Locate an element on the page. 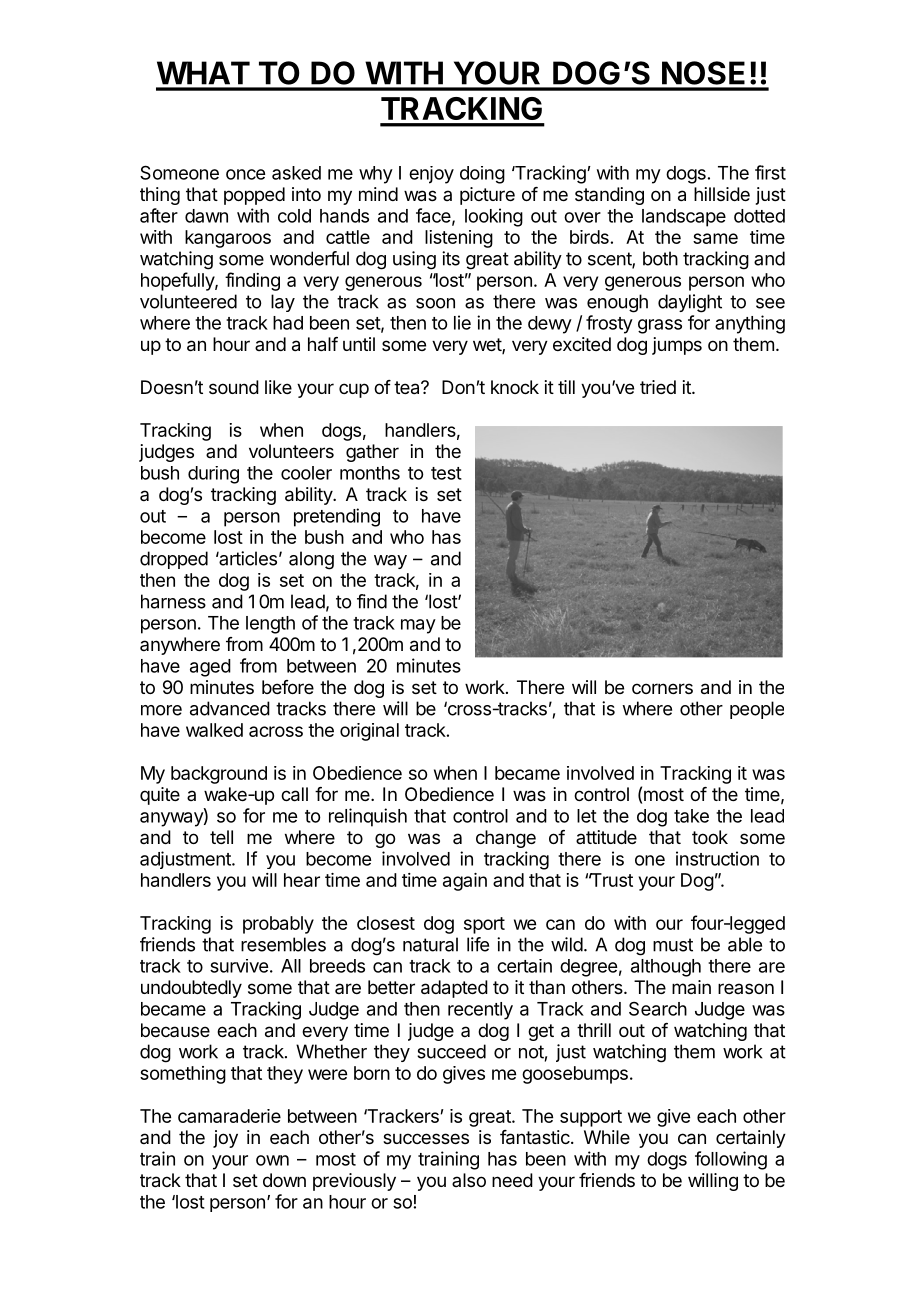  harness is located at coordinates (173, 601).
